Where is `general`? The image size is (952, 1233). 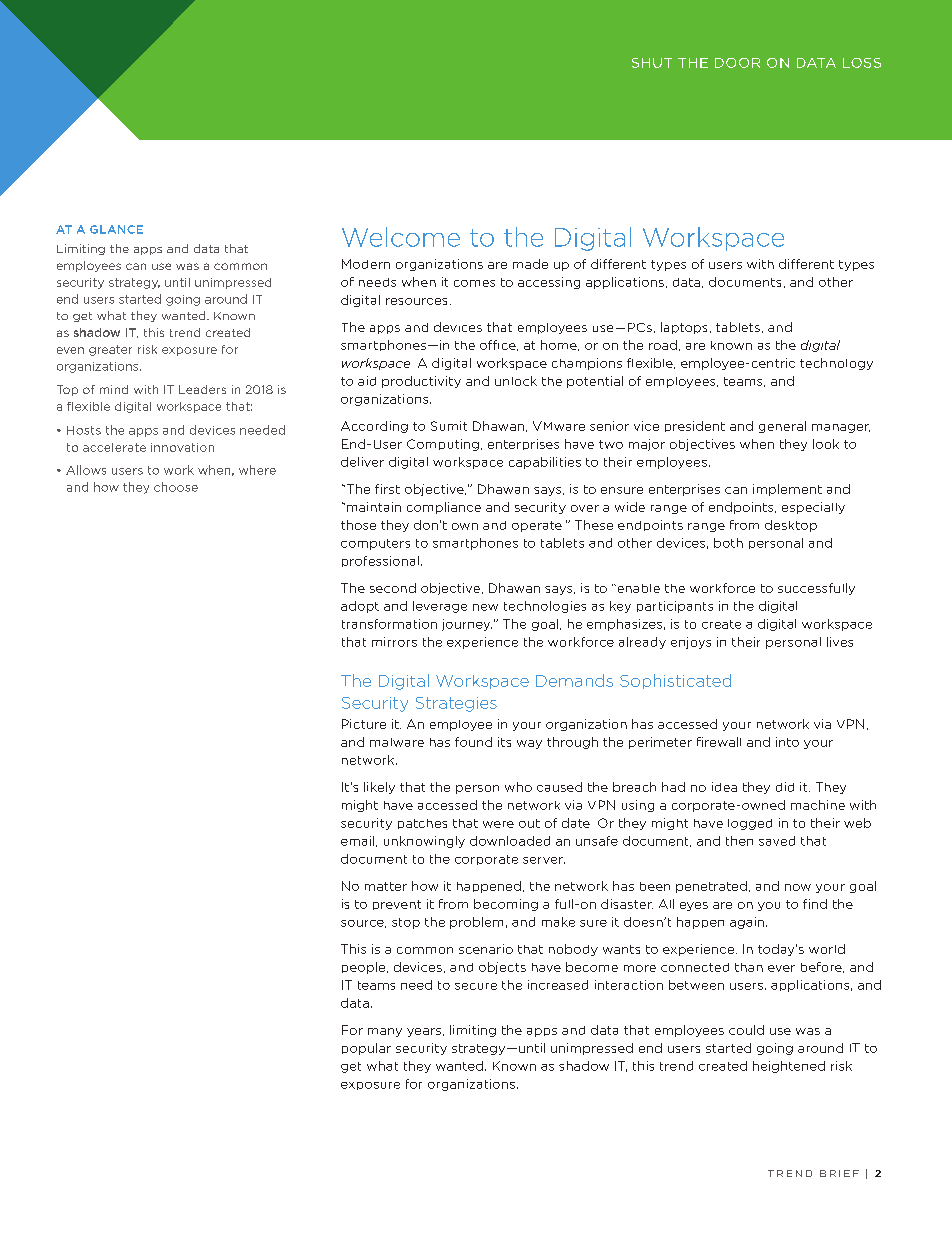 general is located at coordinates (782, 427).
